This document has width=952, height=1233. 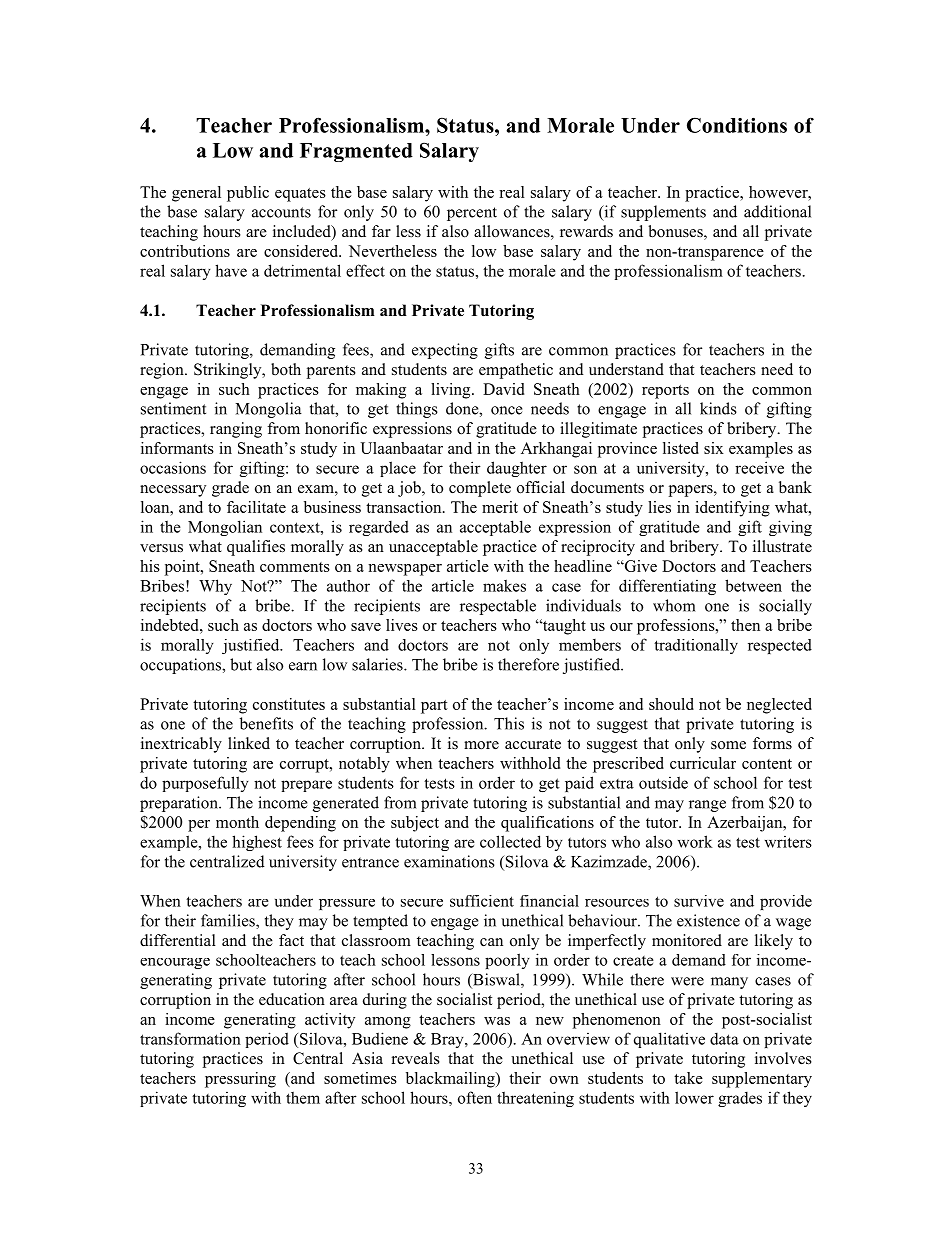 What do you see at coordinates (737, 125) in the document?
I see `Conditions` at bounding box center [737, 125].
